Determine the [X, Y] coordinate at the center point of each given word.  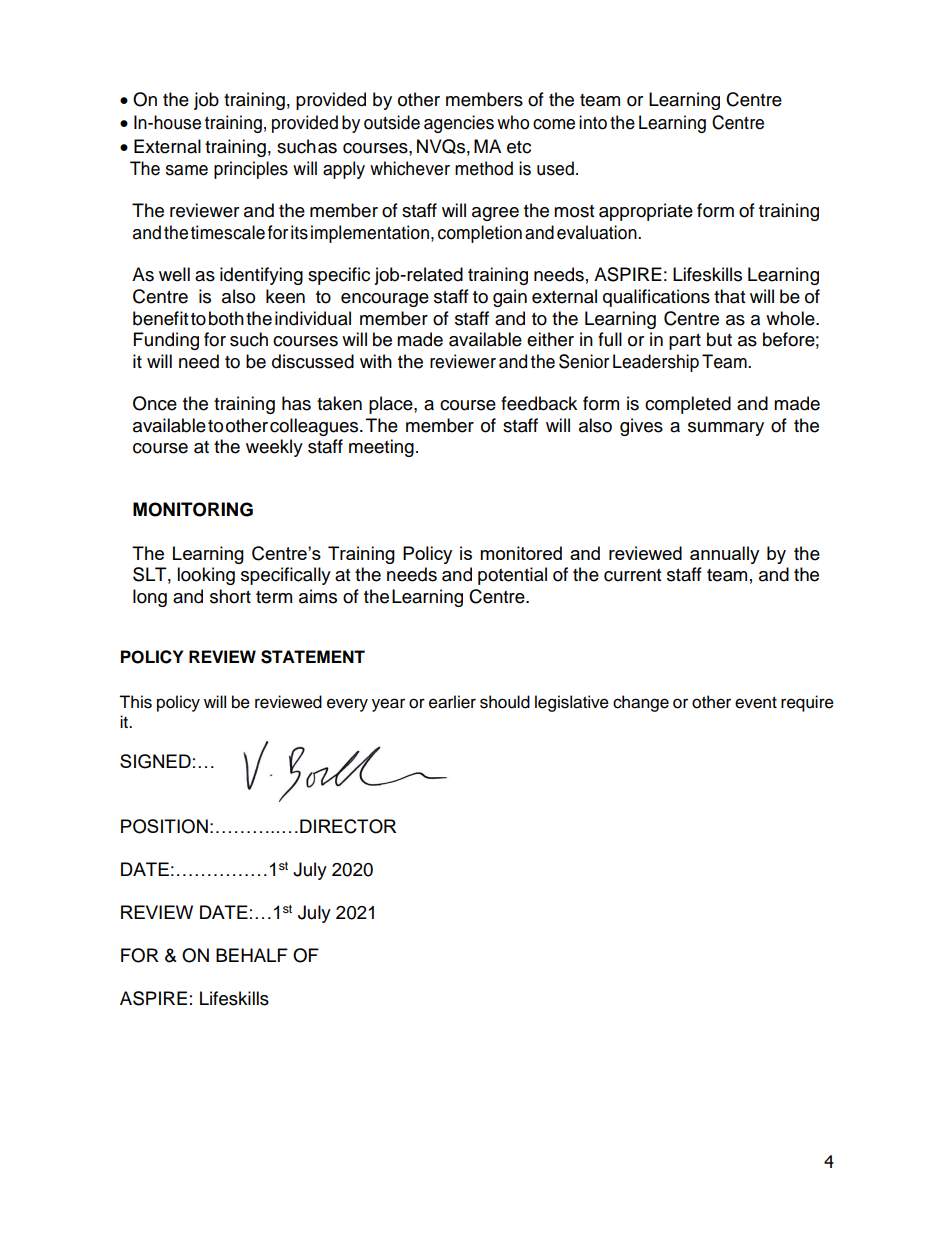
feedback [539, 403]
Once [155, 403]
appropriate [646, 212]
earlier [452, 702]
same [187, 170]
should [505, 702]
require [807, 703]
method [484, 168]
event [756, 703]
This [135, 702]
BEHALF [252, 955]
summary [726, 429]
